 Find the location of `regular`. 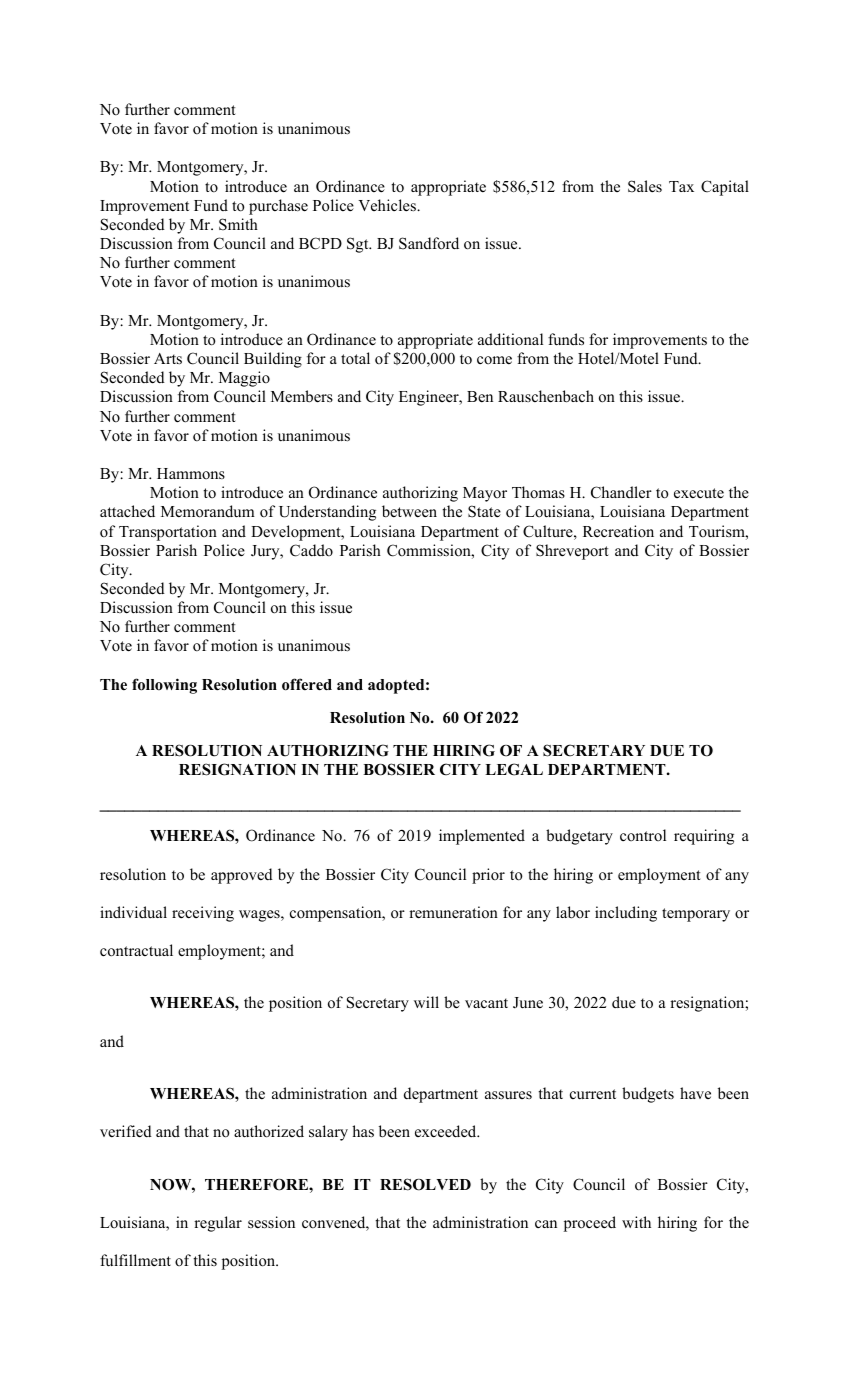

regular is located at coordinates (218, 1224).
